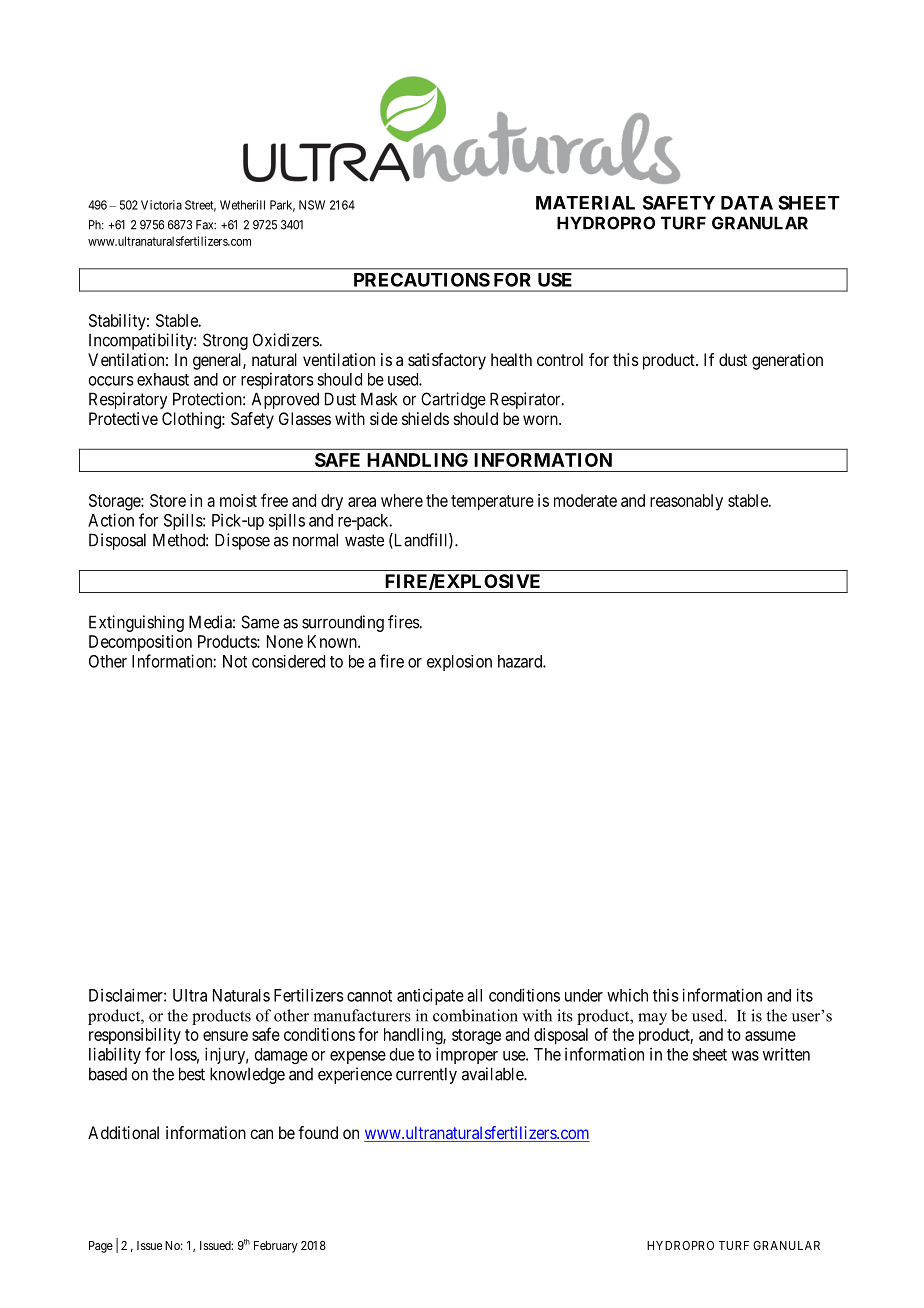 Image resolution: width=924 pixels, height=1308 pixels. Describe the element at coordinates (161, 205) in the image. I see `Victoria` at that location.
